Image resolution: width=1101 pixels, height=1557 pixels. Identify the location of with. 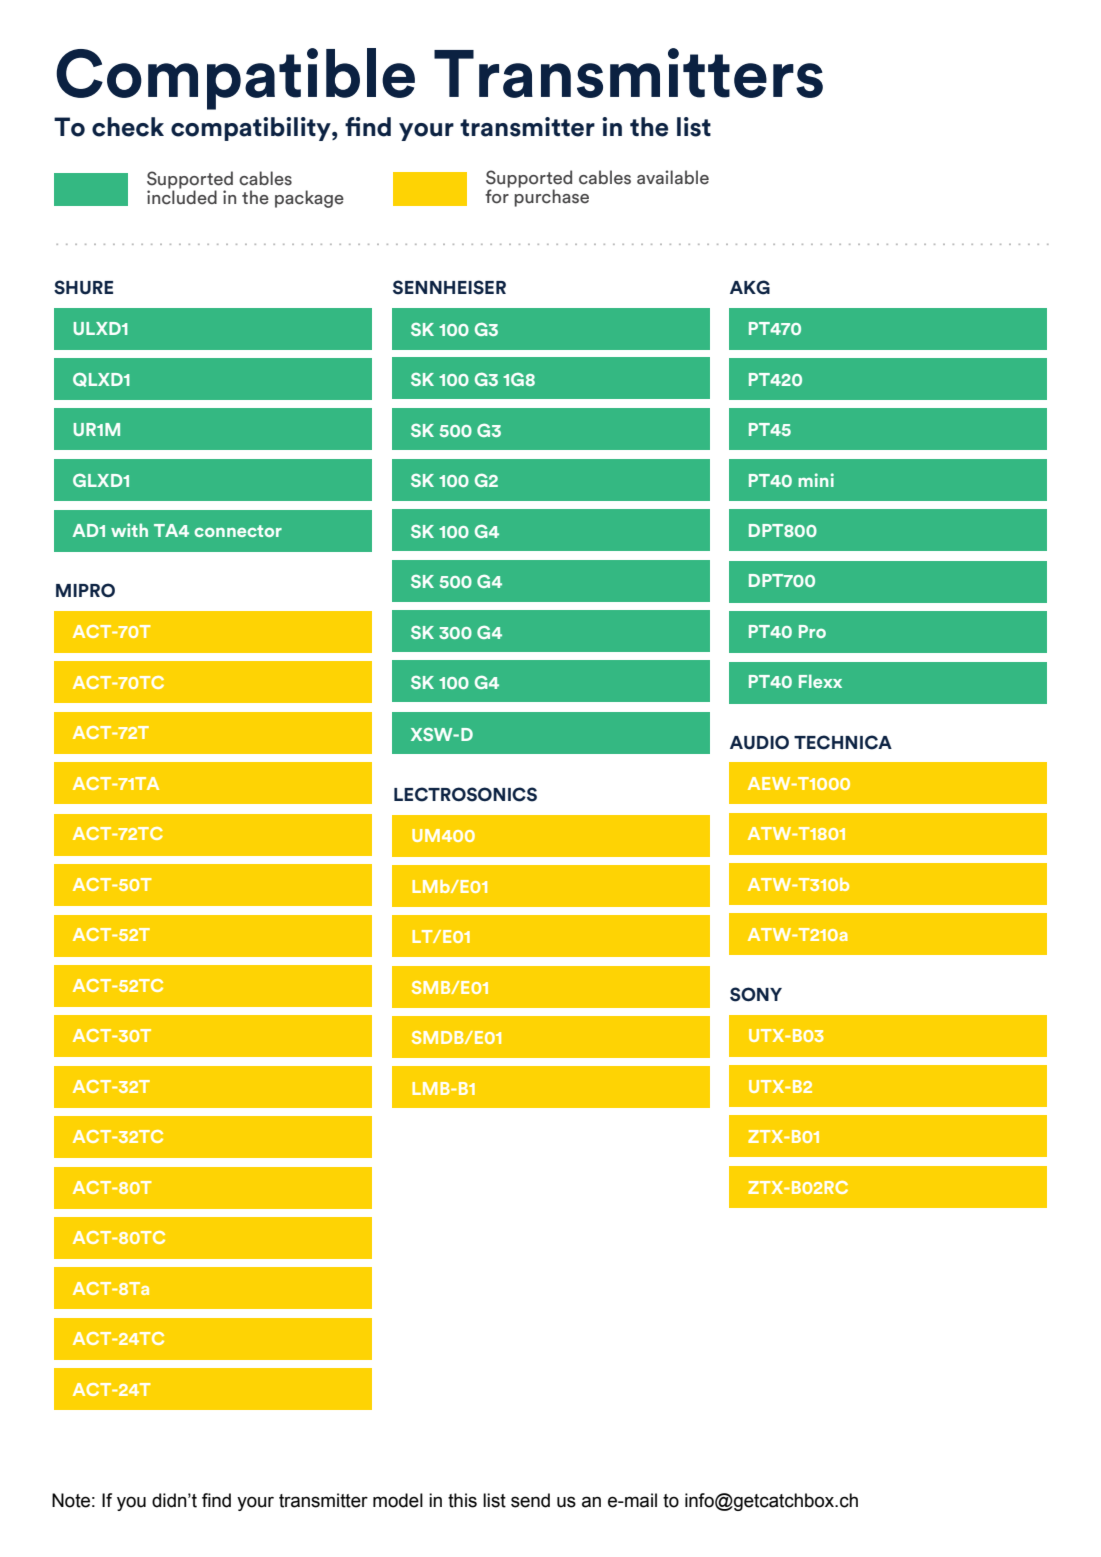
(129, 530).
